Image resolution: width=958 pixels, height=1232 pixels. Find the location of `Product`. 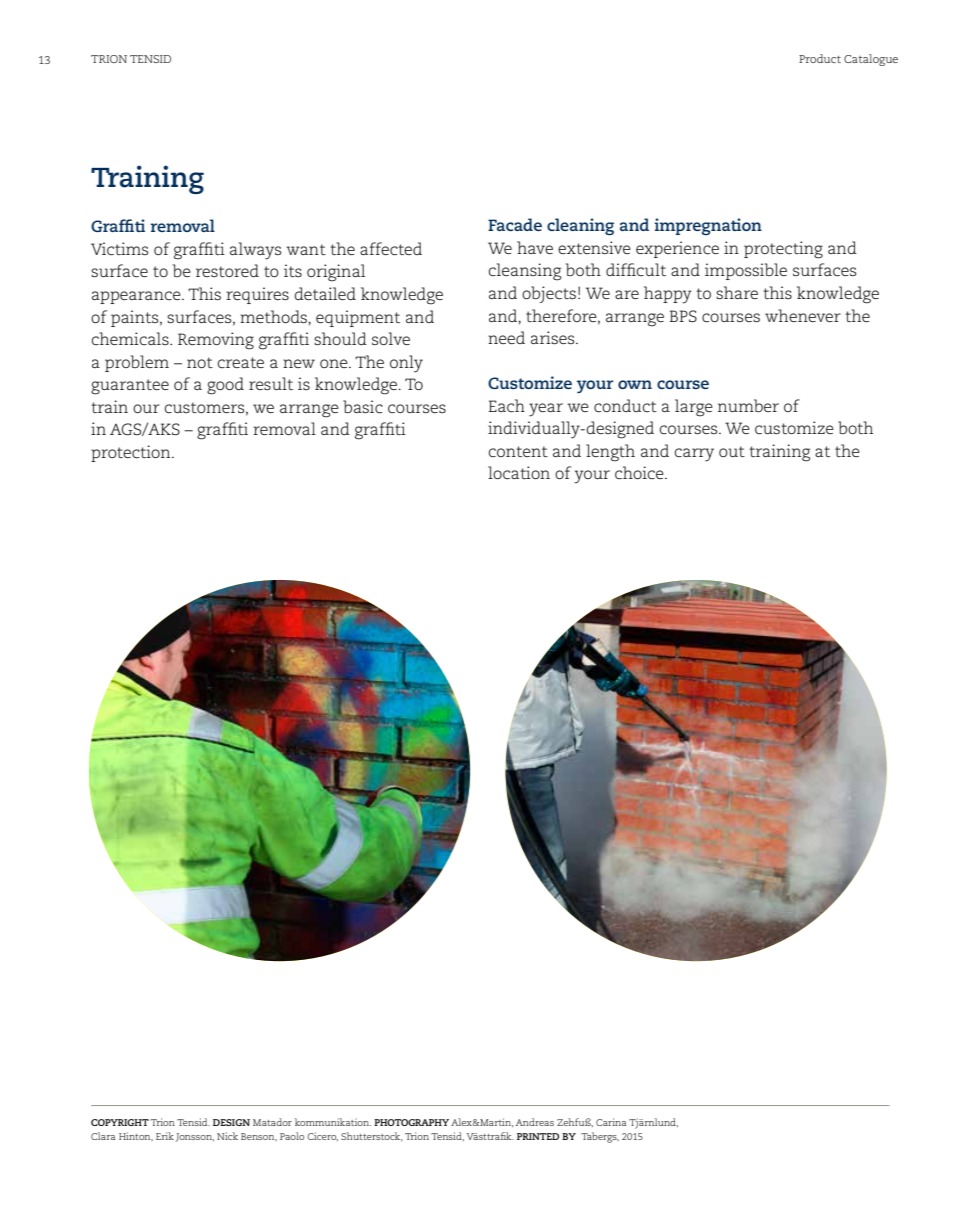

Product is located at coordinates (820, 58).
